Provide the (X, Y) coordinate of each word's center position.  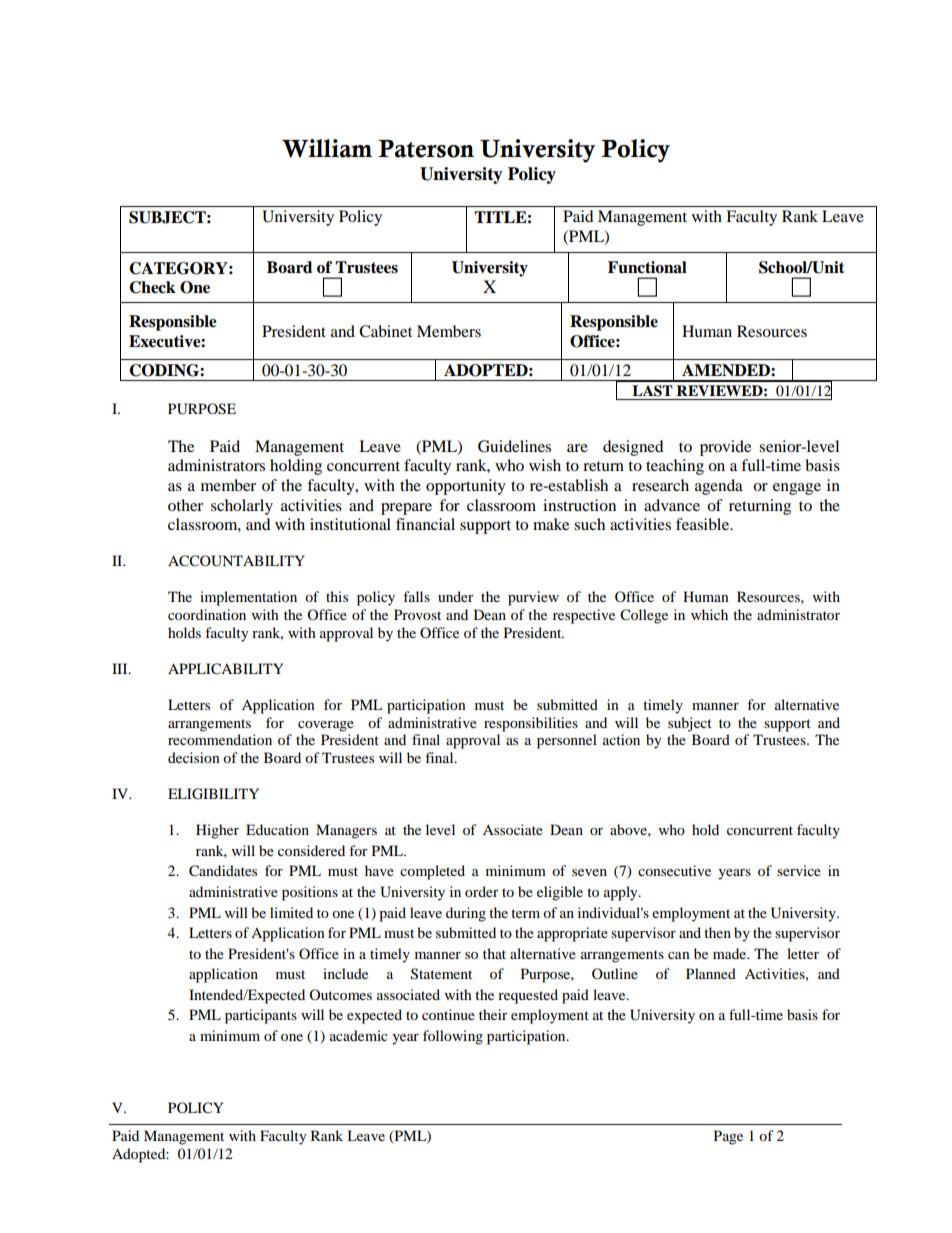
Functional (647, 267)
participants (261, 1016)
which (709, 614)
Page (728, 1137)
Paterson (426, 149)
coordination (207, 614)
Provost (417, 614)
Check (152, 287)
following (453, 1037)
